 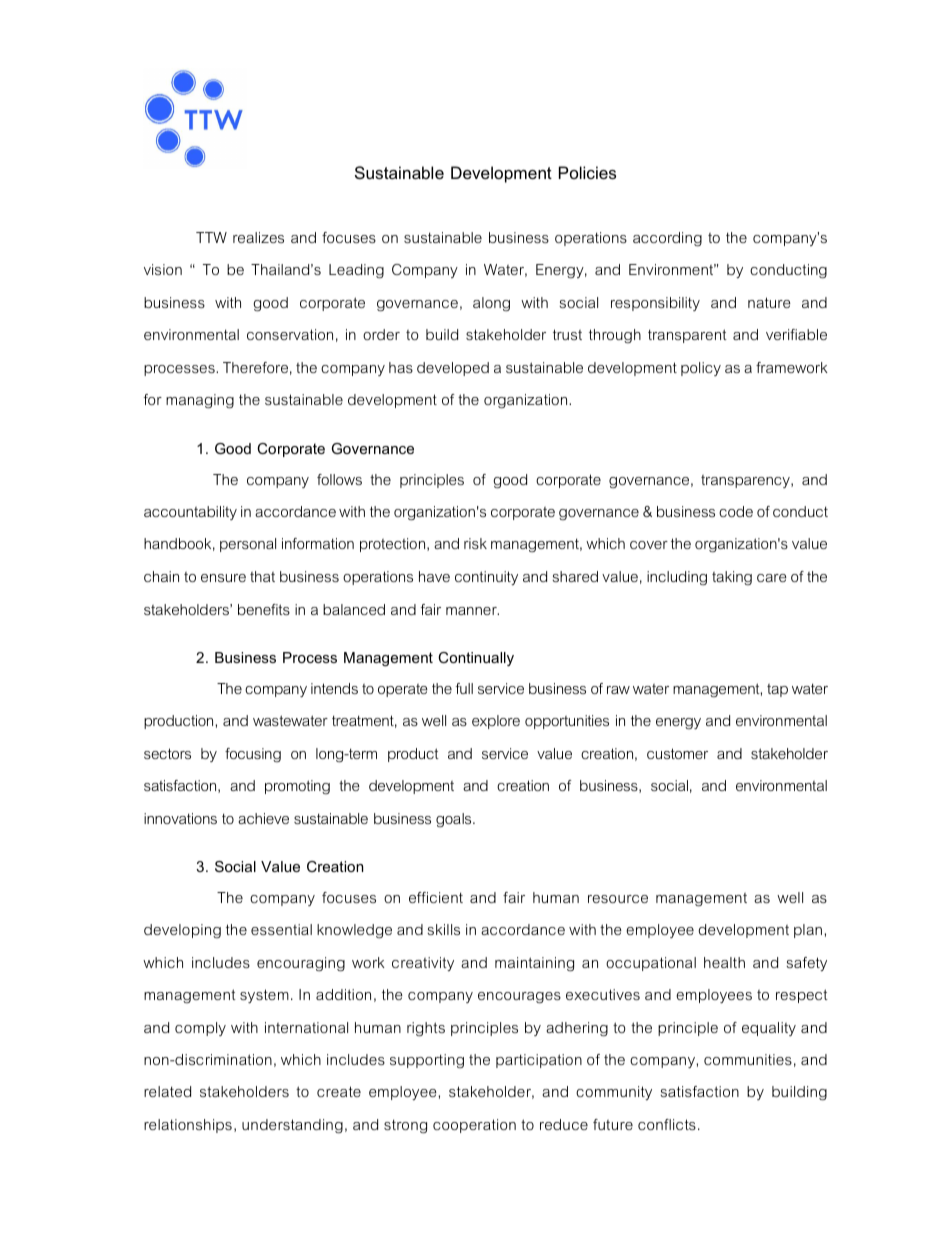 I want to click on realizes, so click(x=258, y=237).
